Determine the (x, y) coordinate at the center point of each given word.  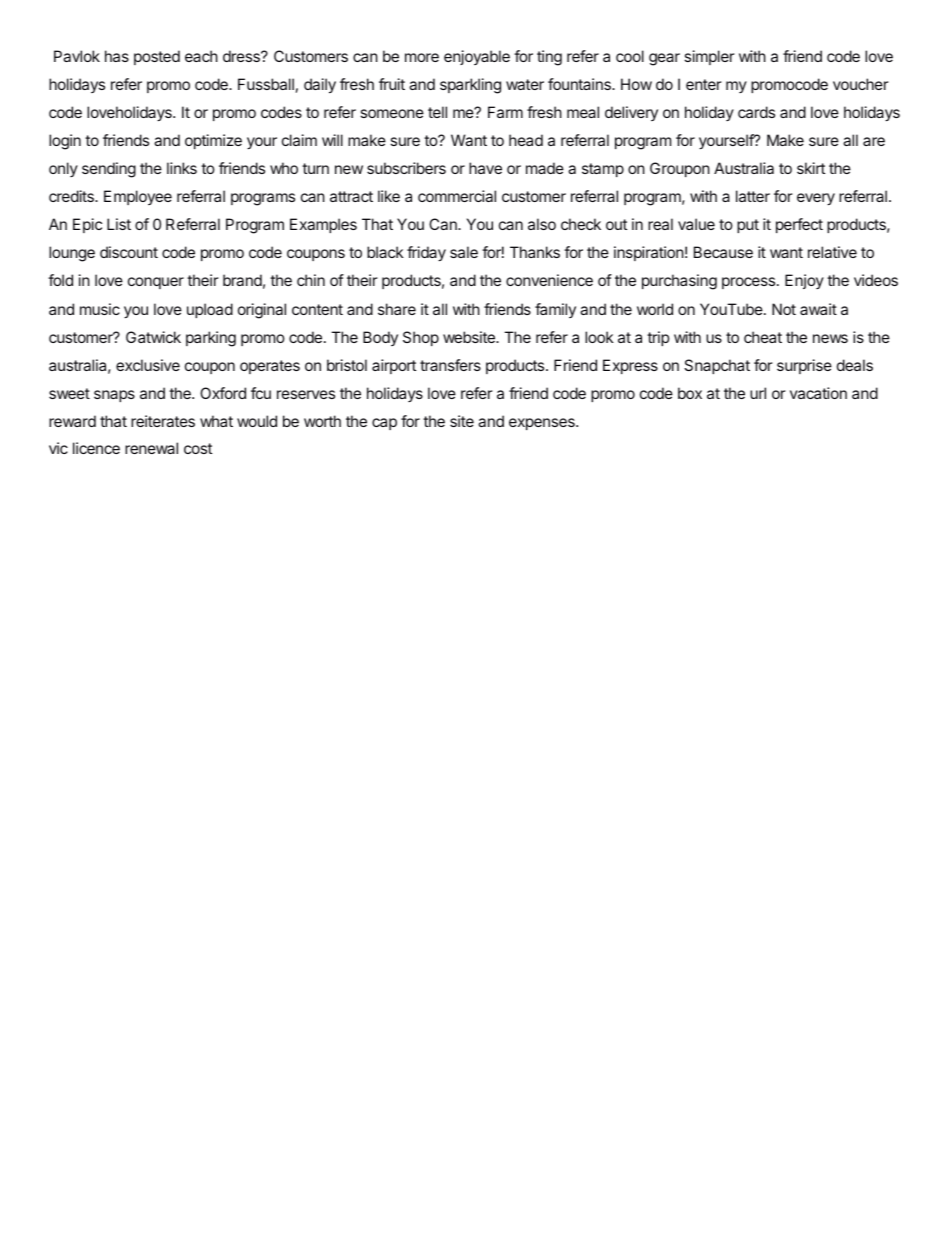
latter (753, 196)
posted (157, 57)
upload (210, 310)
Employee (138, 197)
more (422, 57)
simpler (709, 57)
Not (784, 309)
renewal (151, 448)
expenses (543, 424)
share (397, 309)
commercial (457, 196)
